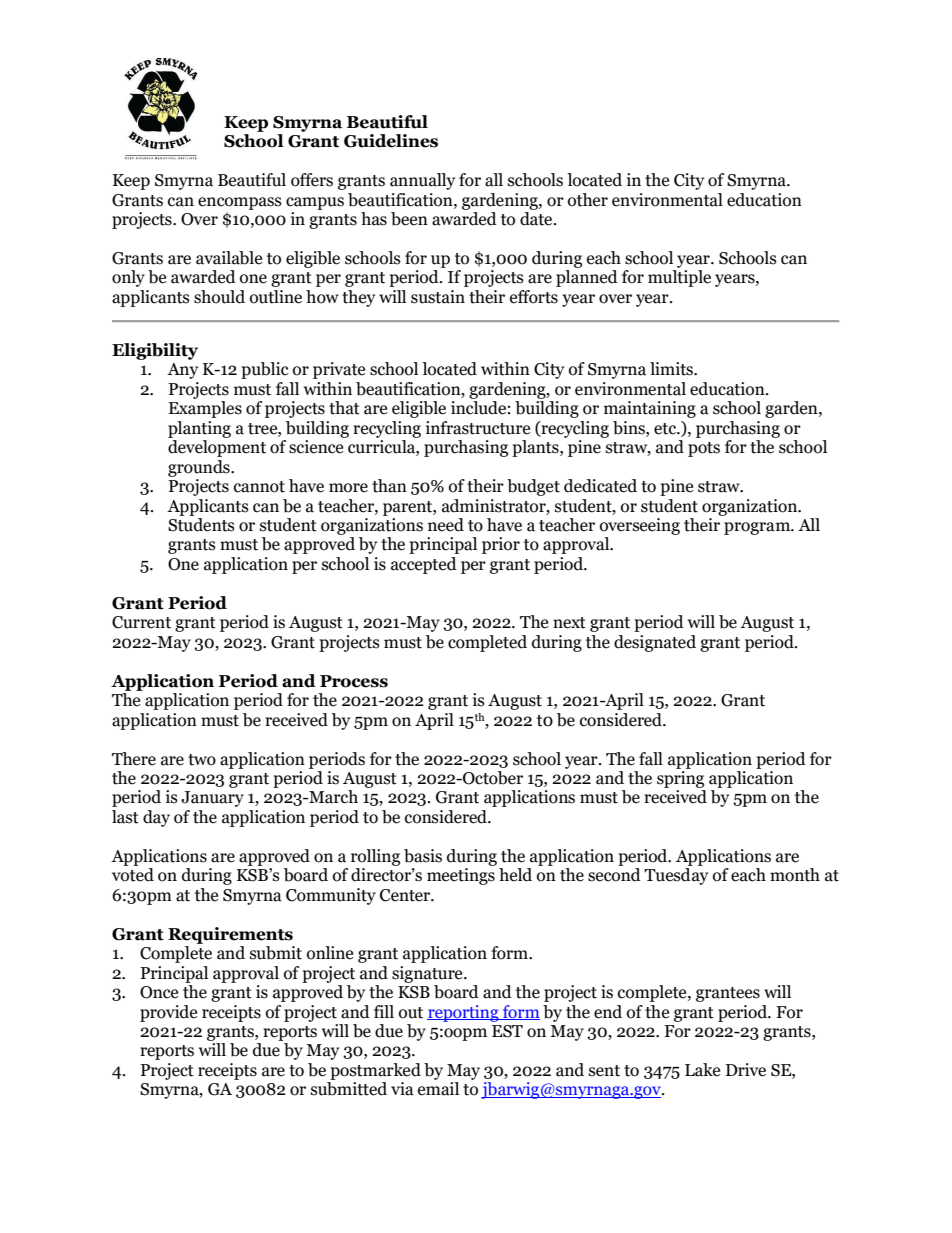  Describe the element at coordinates (655, 643) in the document. I see `designated` at that location.
